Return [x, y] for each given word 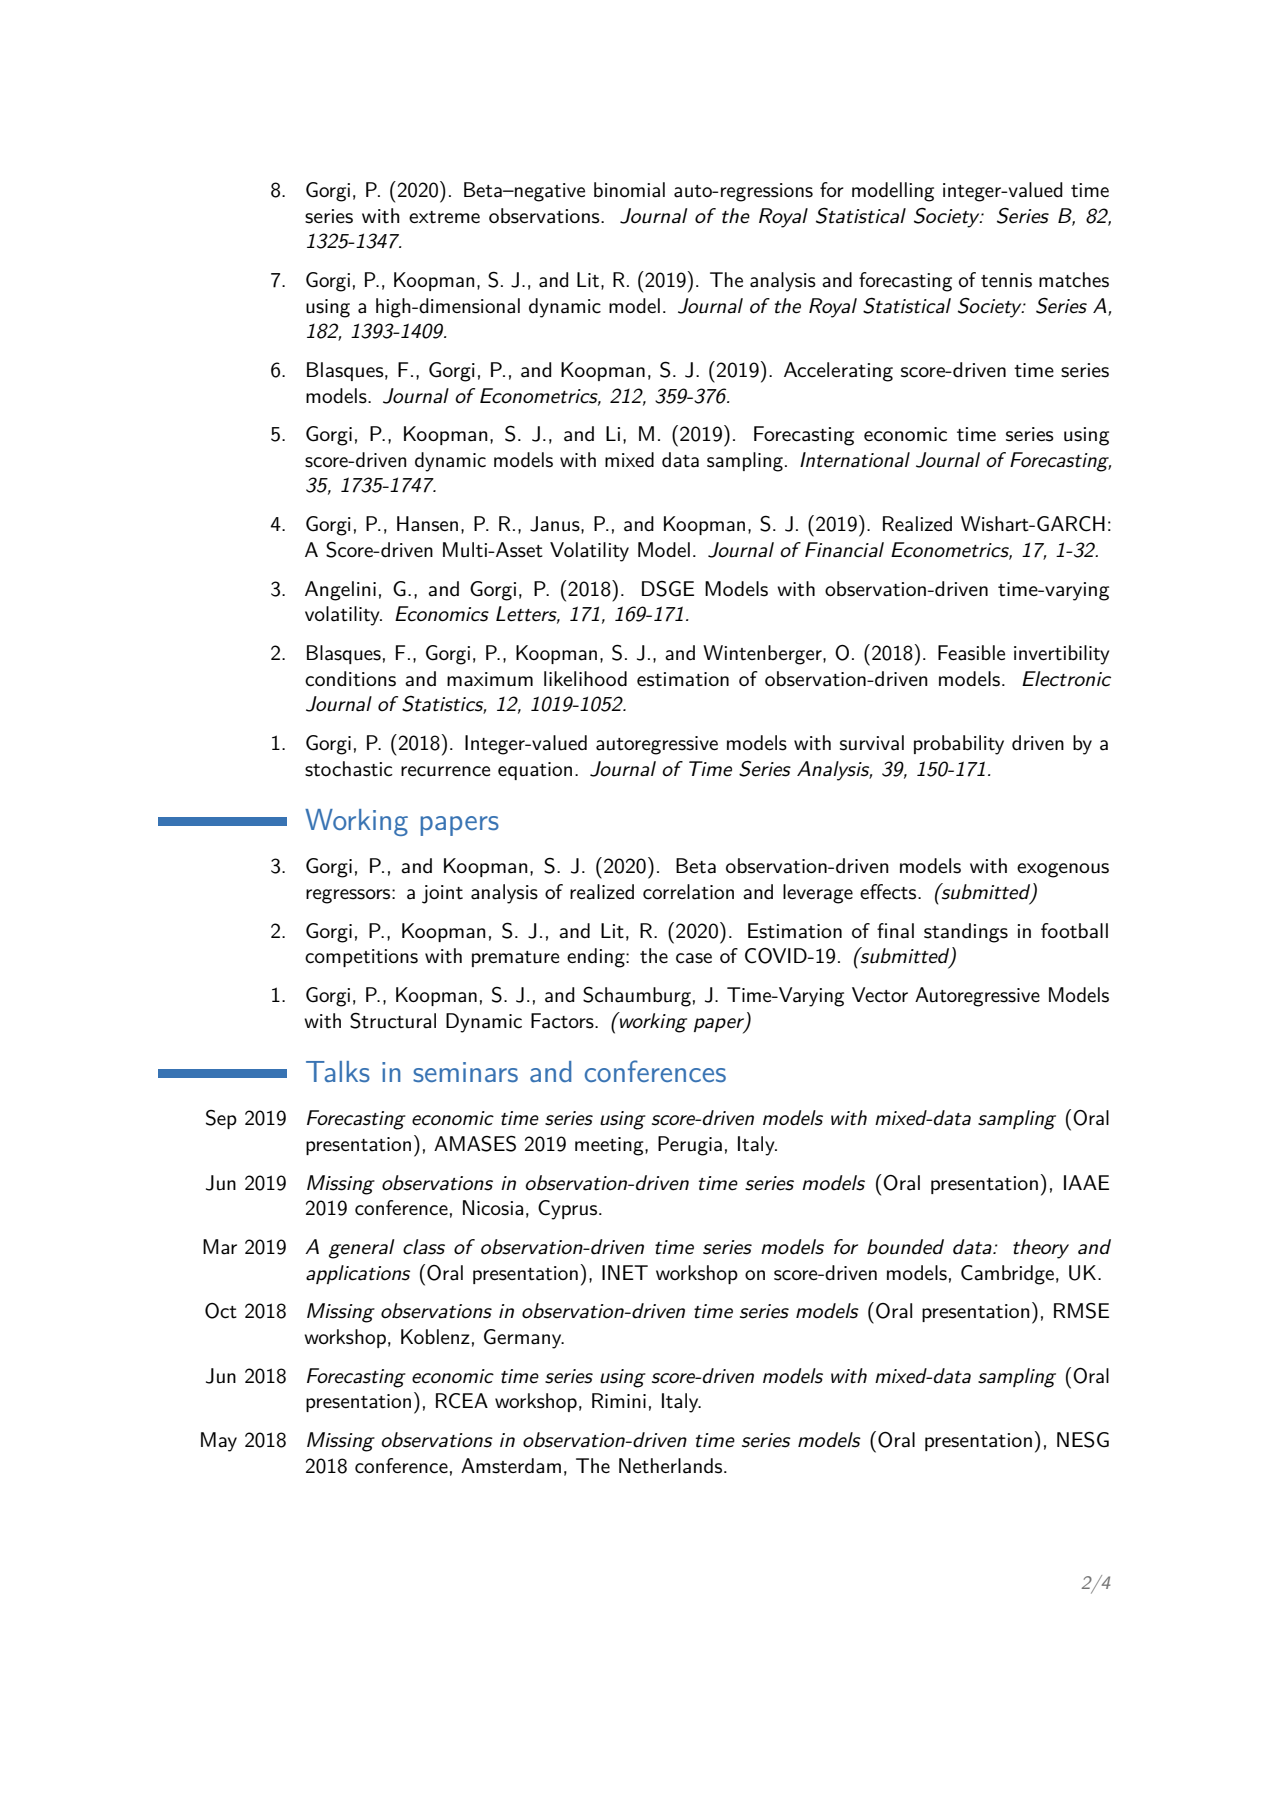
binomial [629, 190]
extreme [444, 217]
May [219, 1442]
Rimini [619, 1400]
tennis [1006, 280]
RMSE [1081, 1310]
